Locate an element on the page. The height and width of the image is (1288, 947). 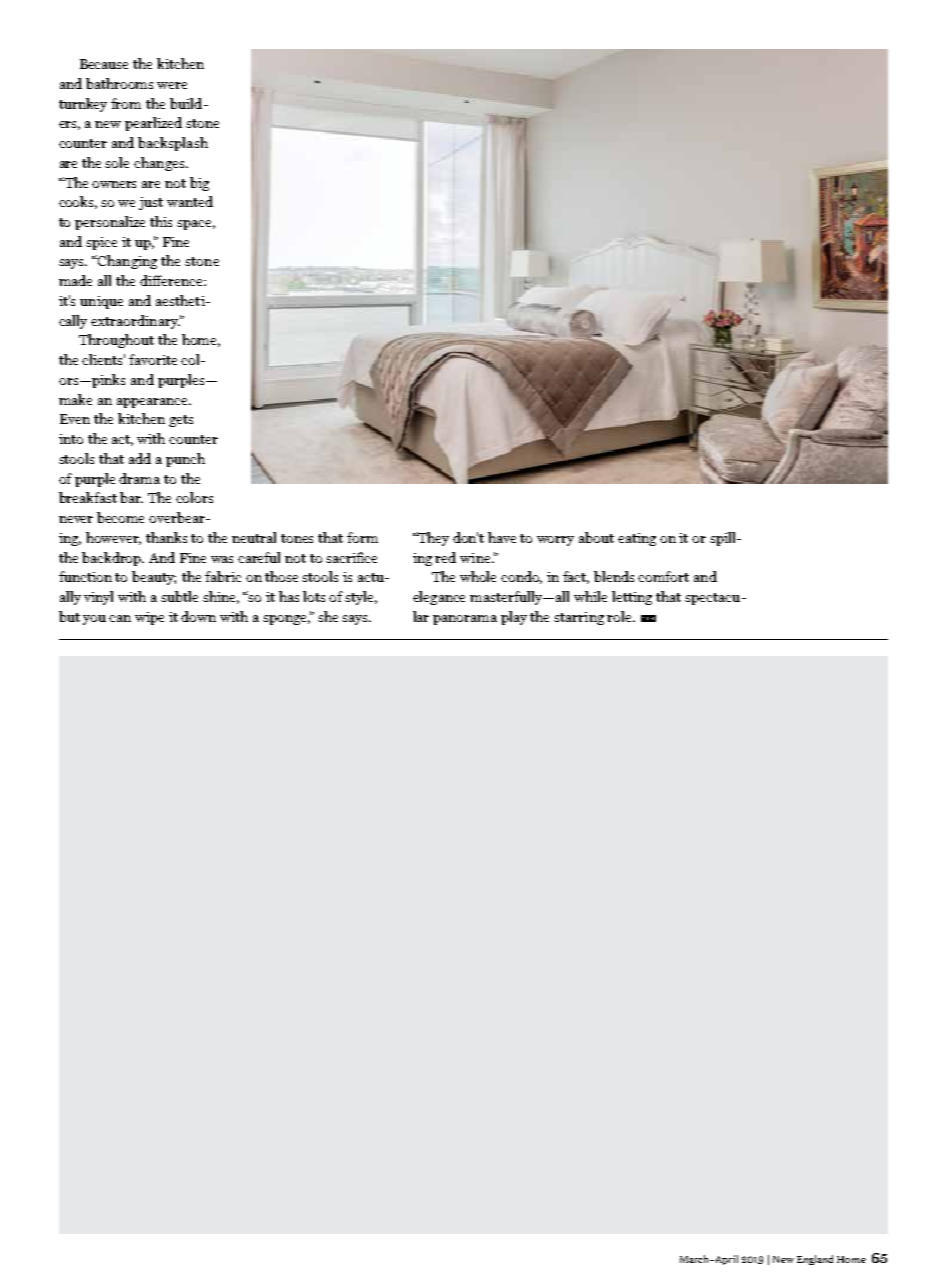
play is located at coordinates (514, 618).
